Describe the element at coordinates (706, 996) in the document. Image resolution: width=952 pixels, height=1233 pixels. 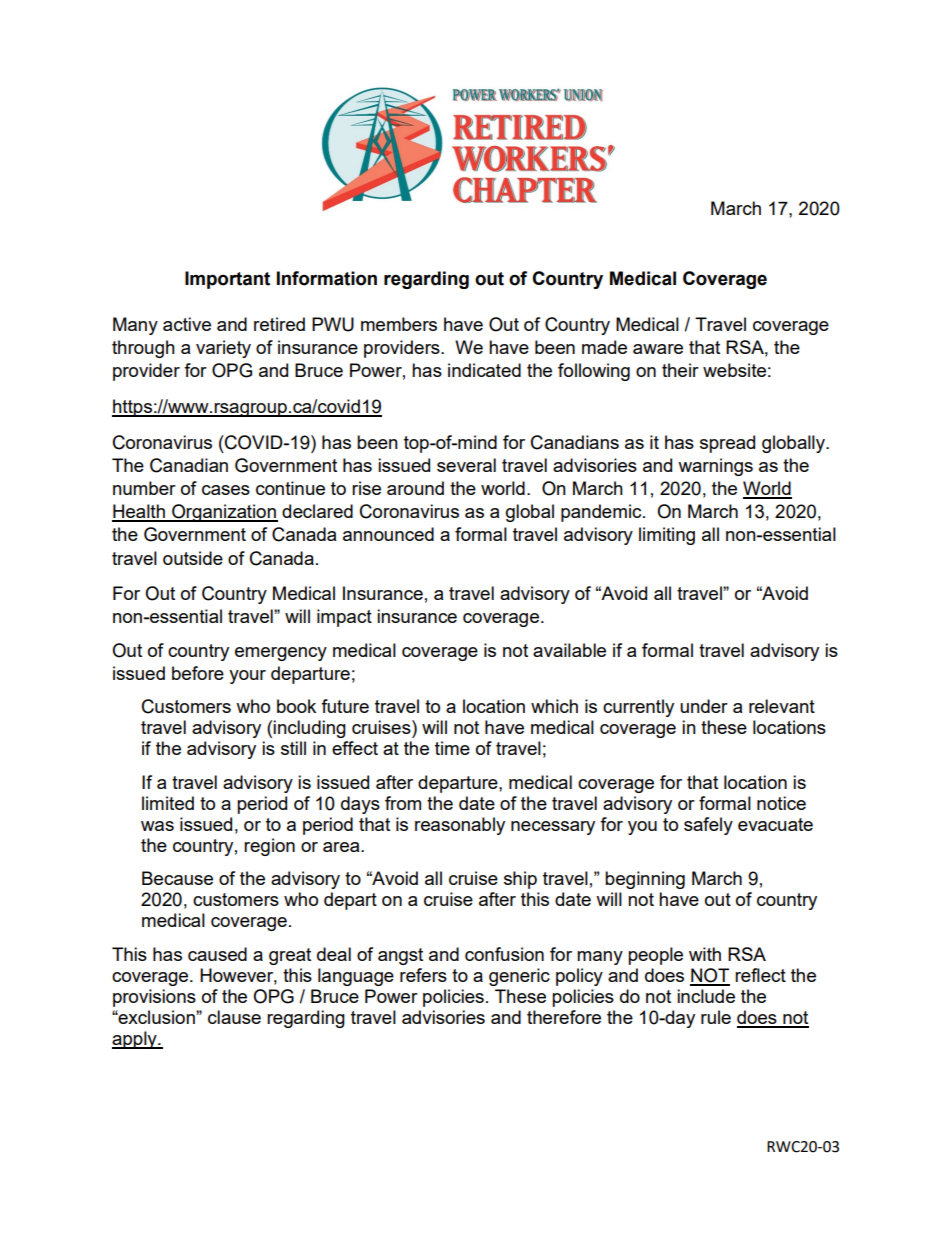
I see `include` at that location.
